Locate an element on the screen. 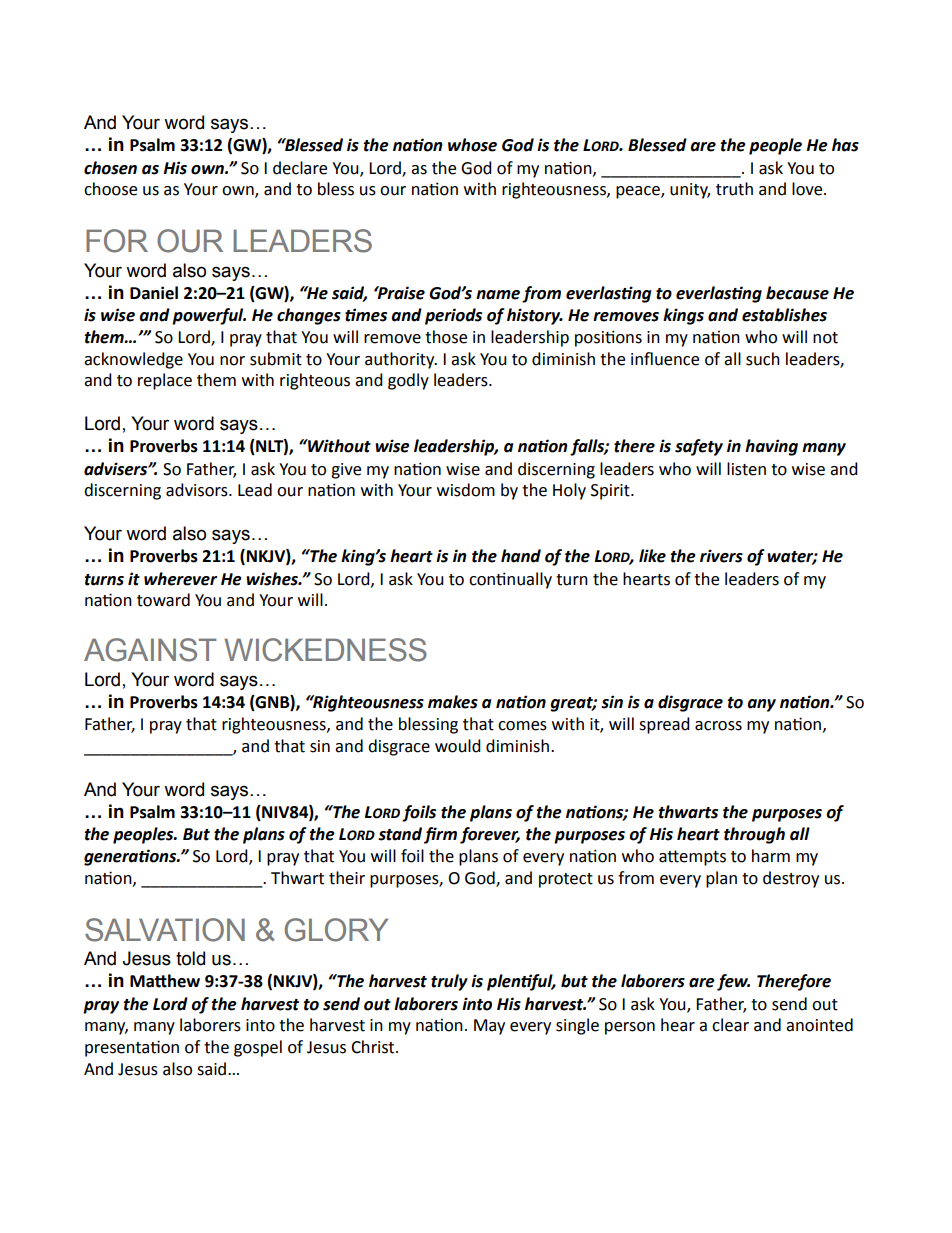 The width and height of the screenshot is (952, 1233). chosen is located at coordinates (110, 168).
